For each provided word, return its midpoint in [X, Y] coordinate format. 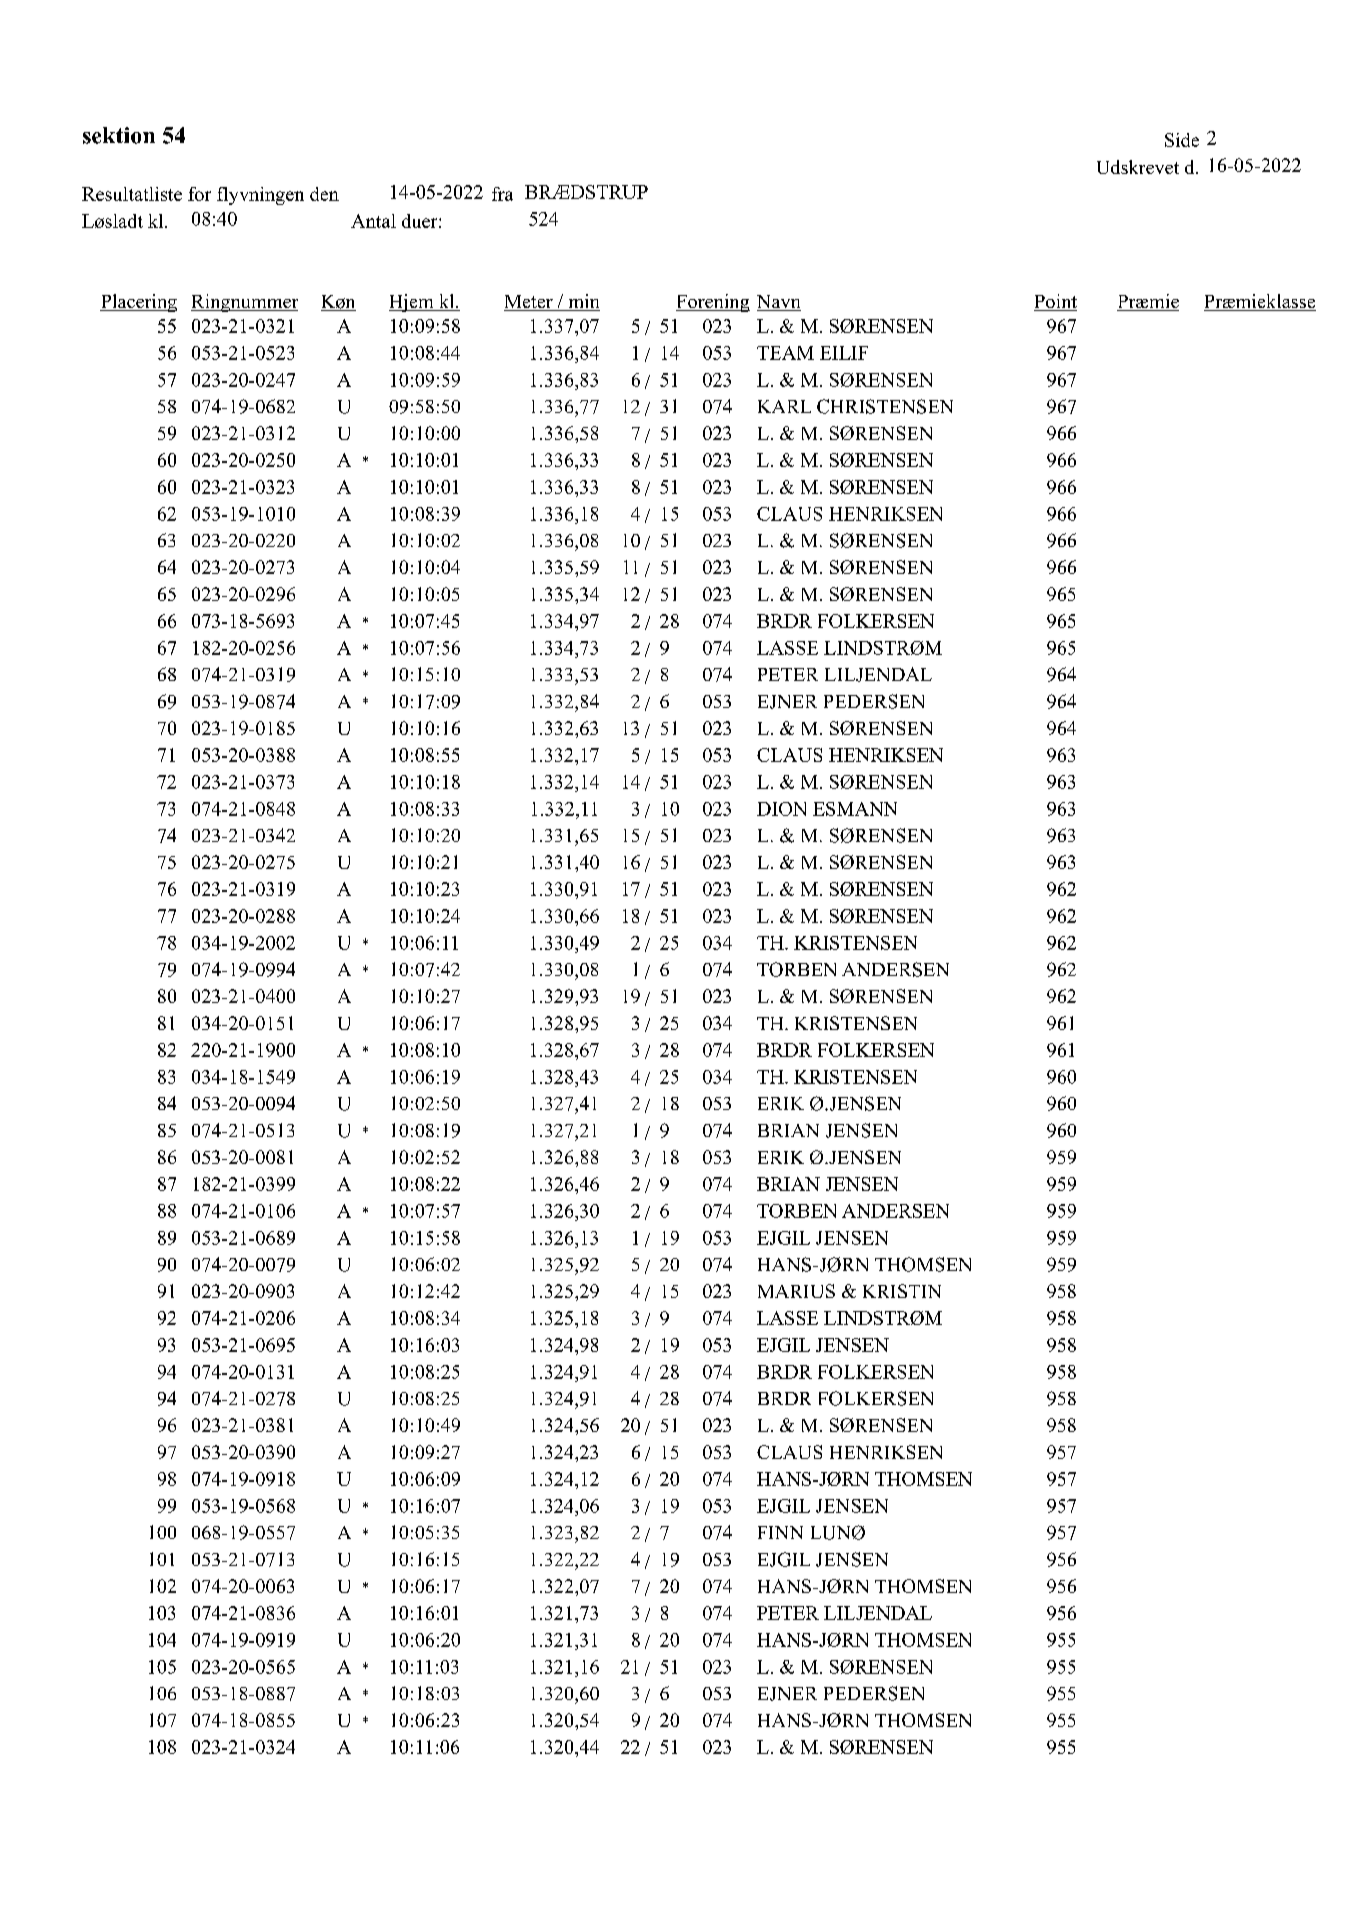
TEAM [785, 353]
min [583, 302]
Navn [779, 303]
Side [1182, 140]
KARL [784, 406]
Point [1055, 302]
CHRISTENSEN [885, 406]
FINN [780, 1532]
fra [502, 194]
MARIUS [796, 1291]
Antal [373, 221]
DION [781, 809]
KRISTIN [902, 1291]
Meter [529, 303]
